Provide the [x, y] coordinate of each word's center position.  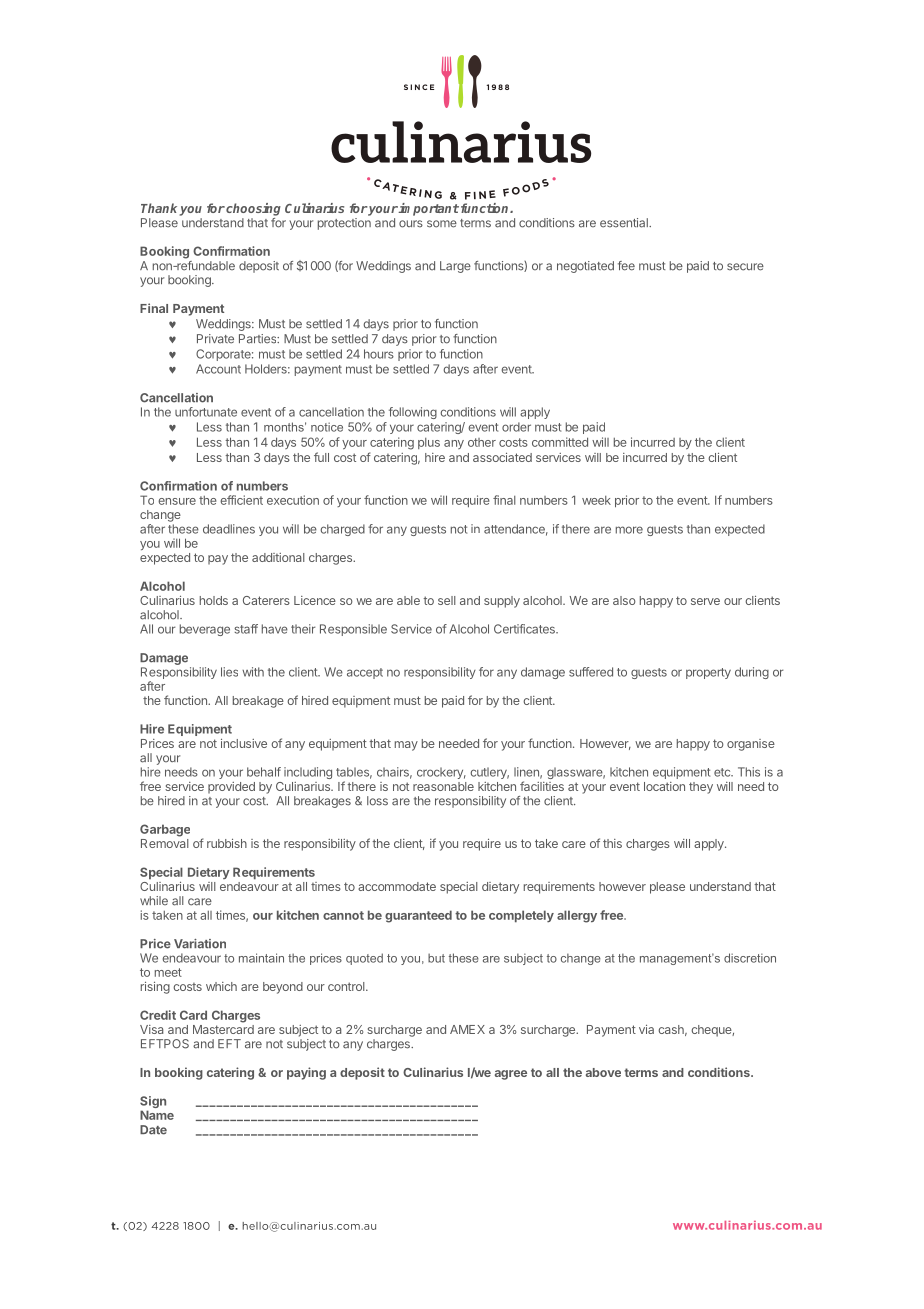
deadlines [229, 529]
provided [231, 788]
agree [511, 1075]
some [442, 224]
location [664, 786]
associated [502, 457]
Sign [153, 1103]
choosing [252, 209]
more [629, 530]
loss [377, 801]
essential [625, 223]
